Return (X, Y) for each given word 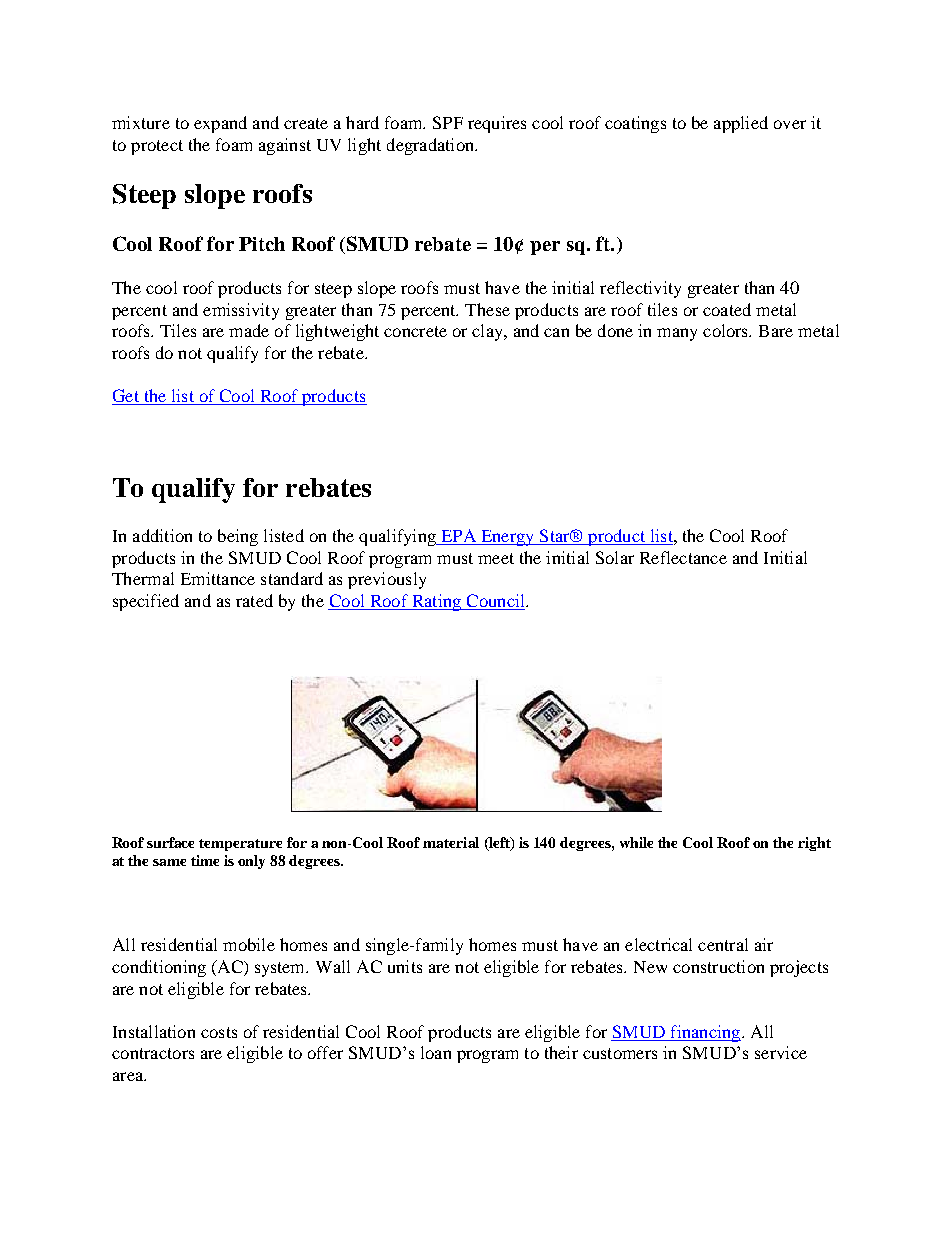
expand (220, 124)
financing (705, 1033)
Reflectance (683, 557)
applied (741, 124)
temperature (240, 845)
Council (495, 602)
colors (727, 330)
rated (254, 600)
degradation (432, 146)
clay (488, 332)
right (814, 844)
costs (219, 1032)
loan (436, 1052)
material (451, 842)
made (249, 330)
